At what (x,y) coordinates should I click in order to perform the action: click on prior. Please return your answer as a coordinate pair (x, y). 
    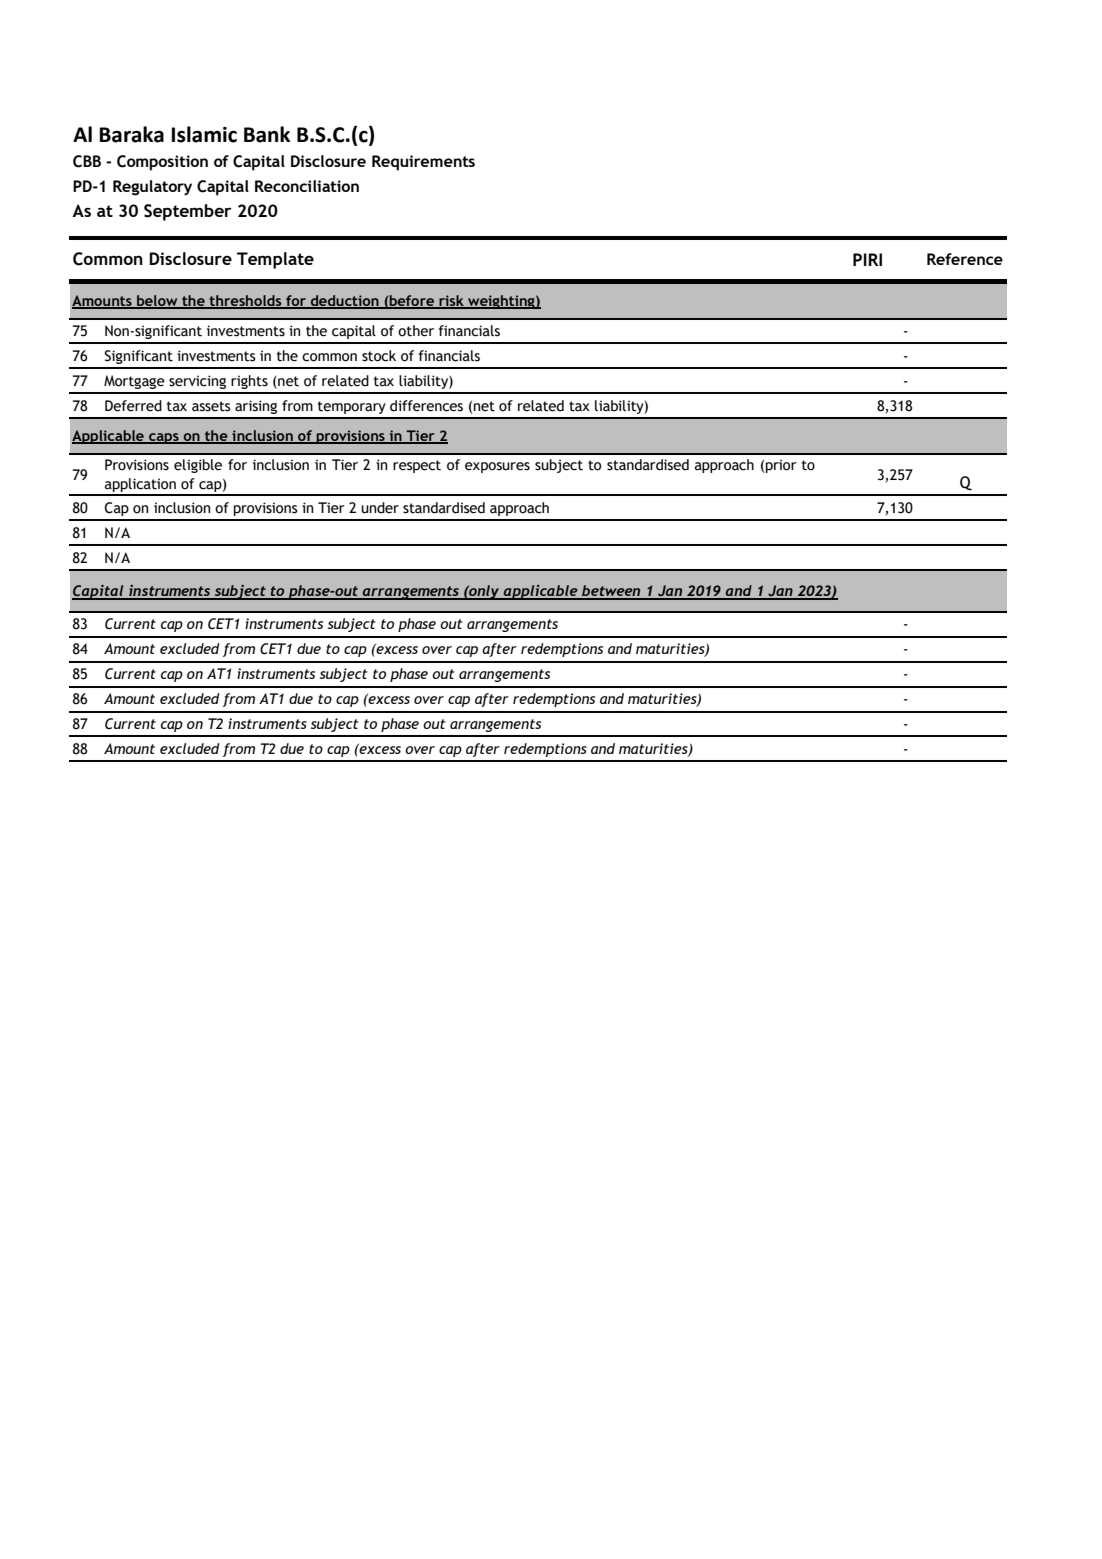
    Looking at the image, I should click on (781, 466).
